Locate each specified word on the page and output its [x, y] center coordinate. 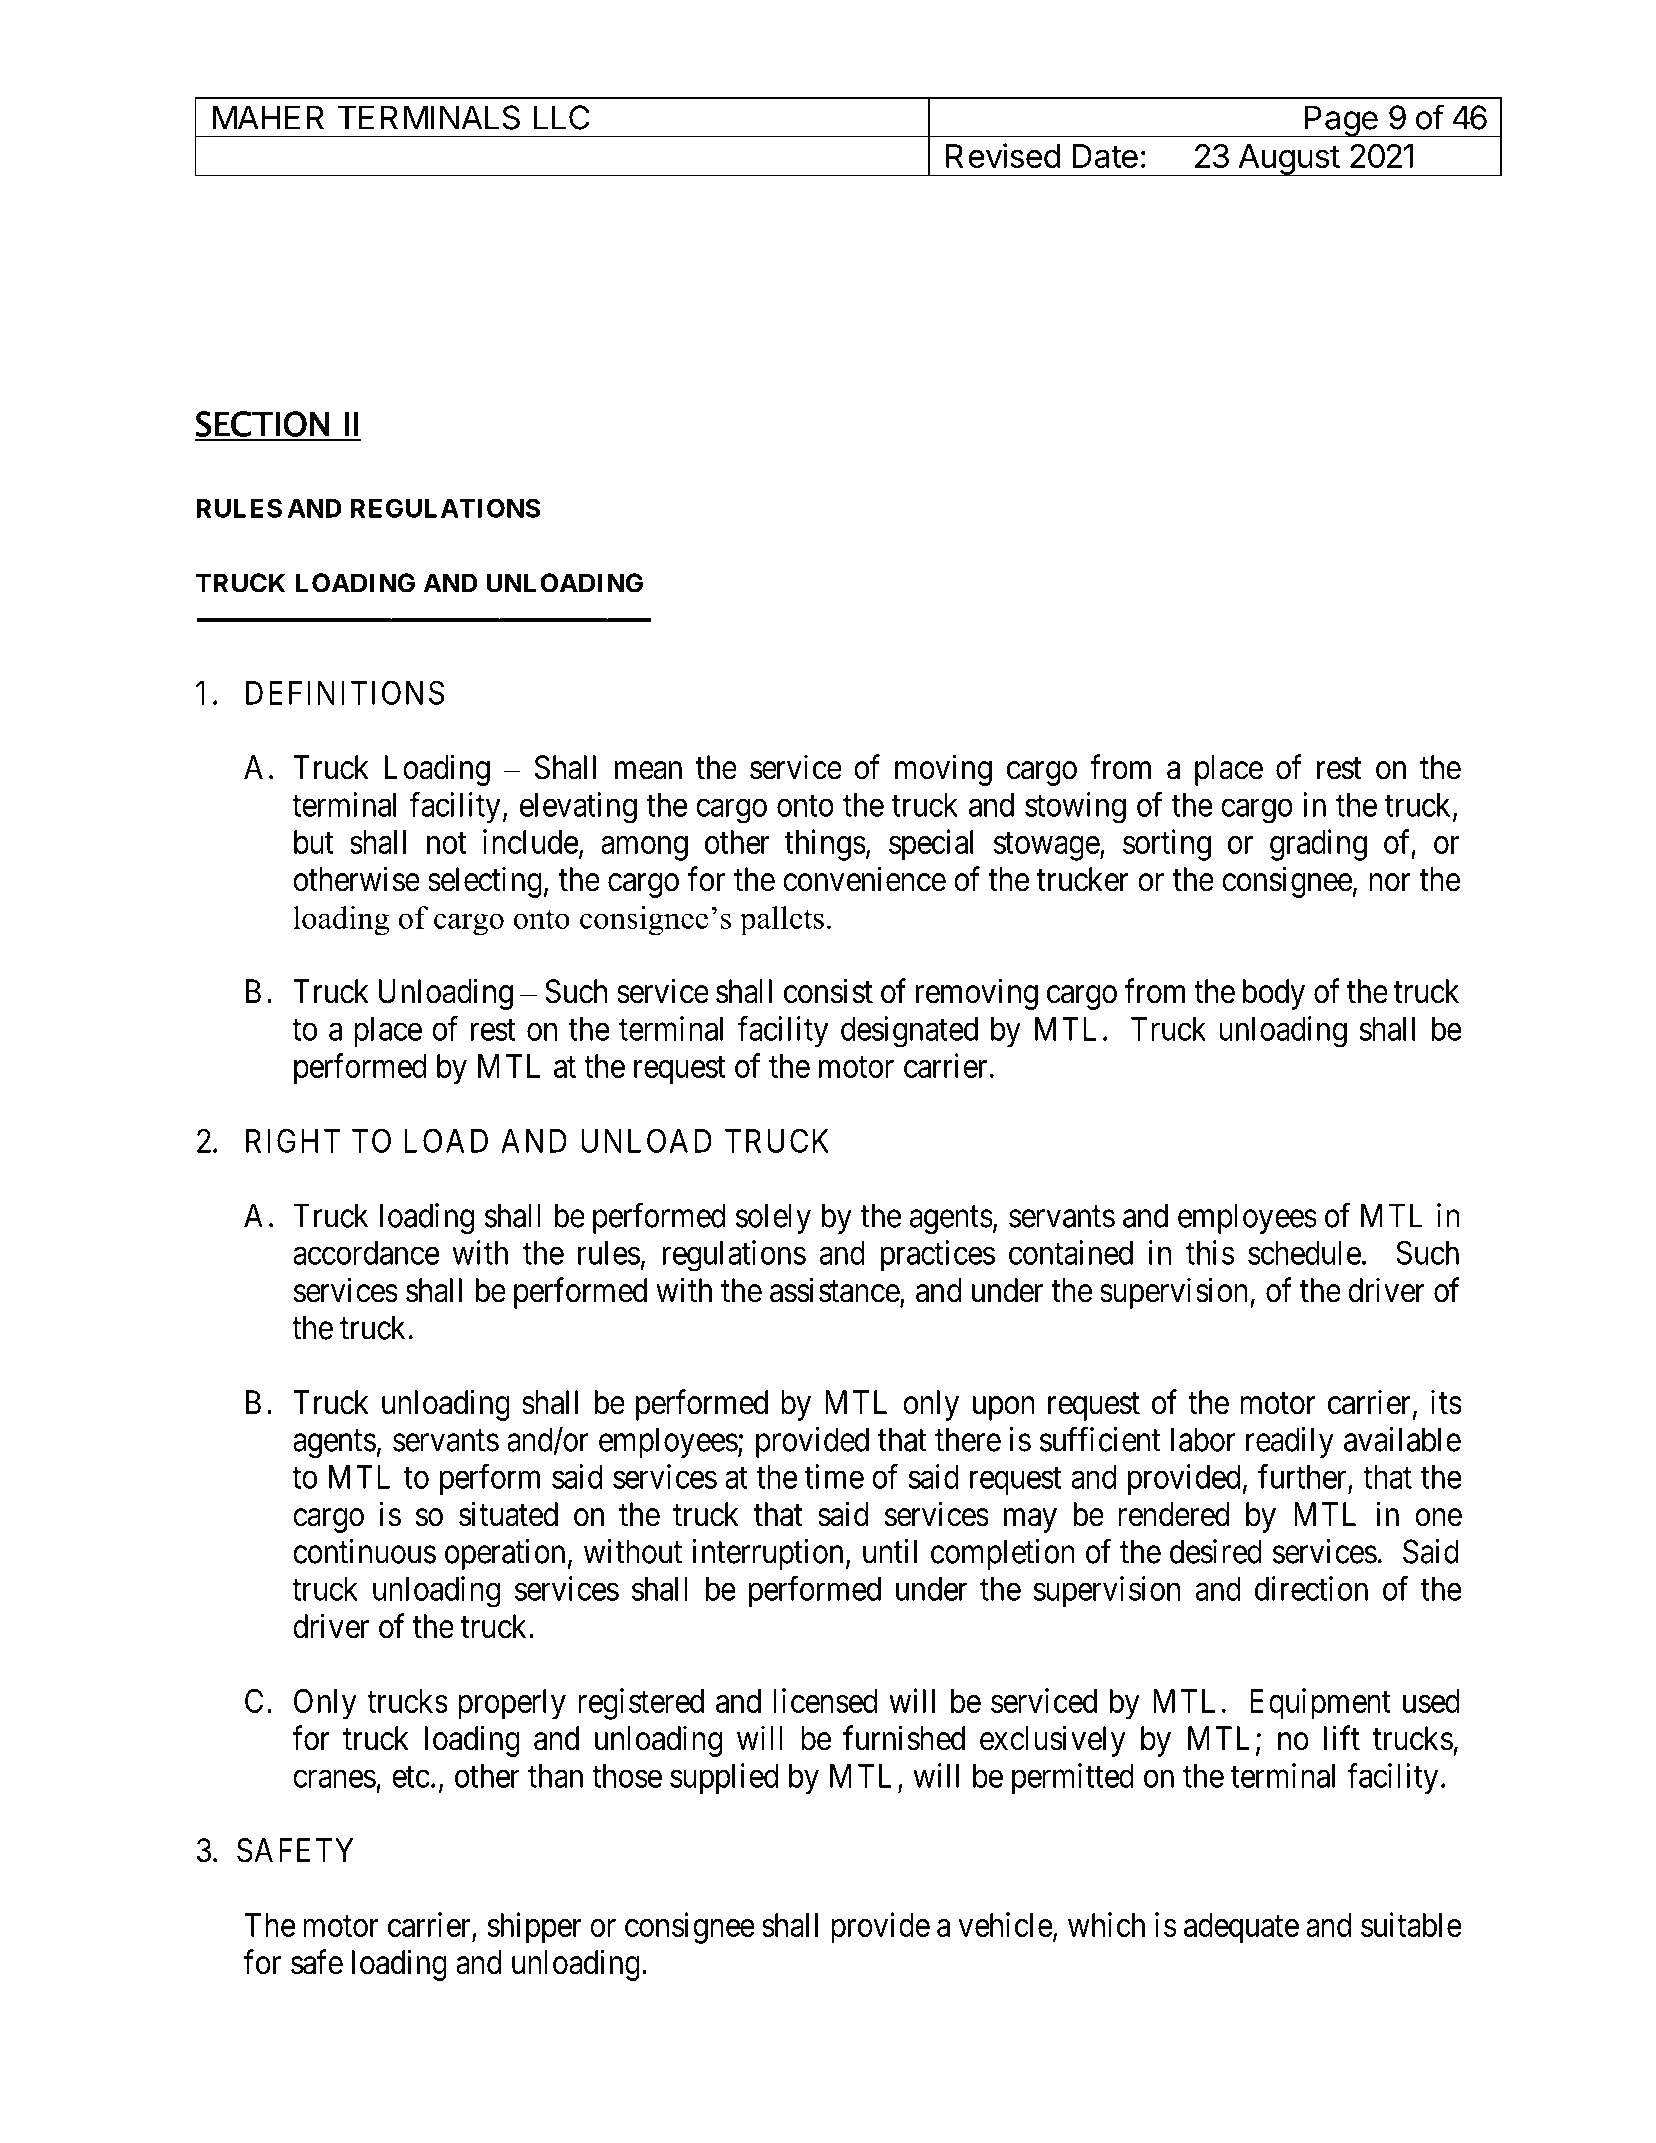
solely [773, 1218]
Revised [1003, 155]
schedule [1304, 1253]
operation [505, 1554]
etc [411, 1777]
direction [1311, 1588]
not [447, 843]
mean [648, 771]
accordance [366, 1253]
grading [1318, 845]
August [1288, 160]
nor [1390, 883]
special [931, 845]
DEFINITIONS [345, 692]
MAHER [268, 117]
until [890, 1551]
